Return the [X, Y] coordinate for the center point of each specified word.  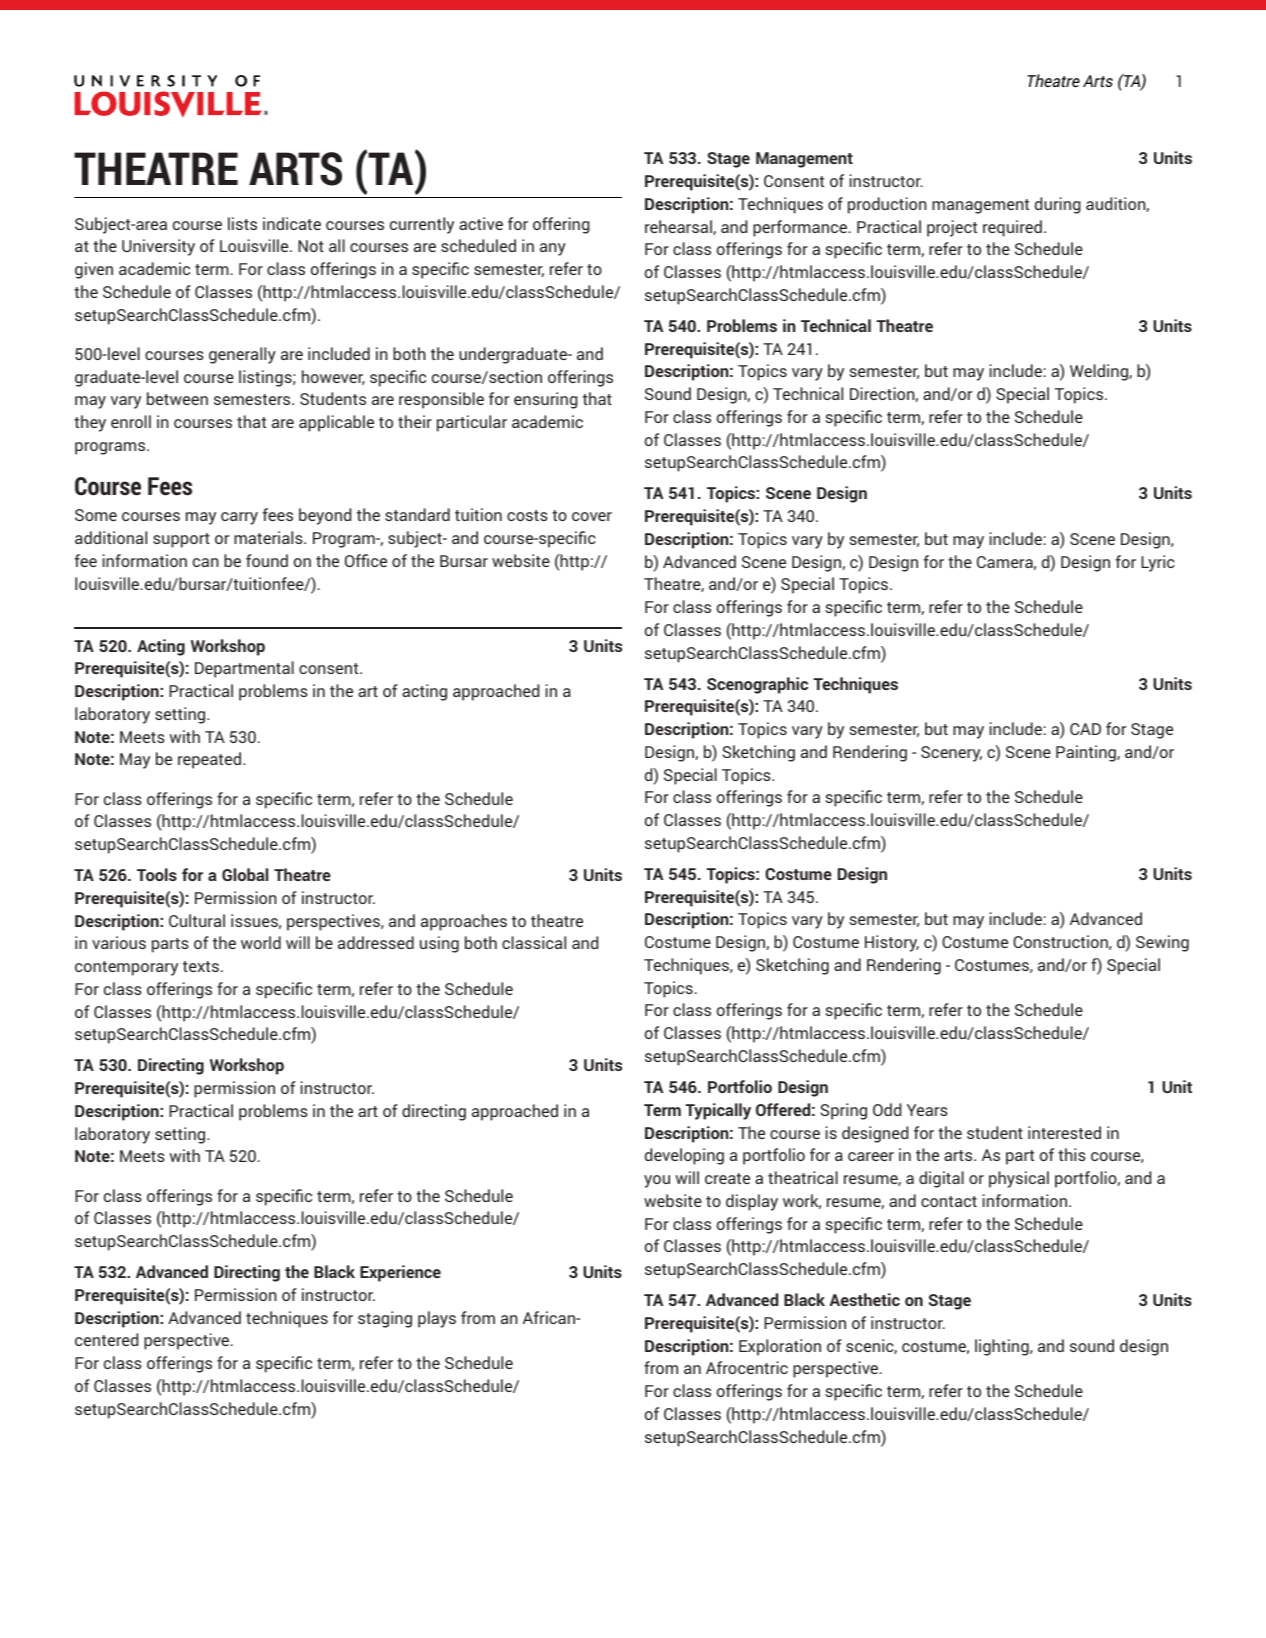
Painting [1087, 753]
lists [242, 223]
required [1012, 228]
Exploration [780, 1347]
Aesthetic [864, 1299]
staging [385, 1319]
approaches [464, 922]
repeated [211, 760]
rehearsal [679, 227]
